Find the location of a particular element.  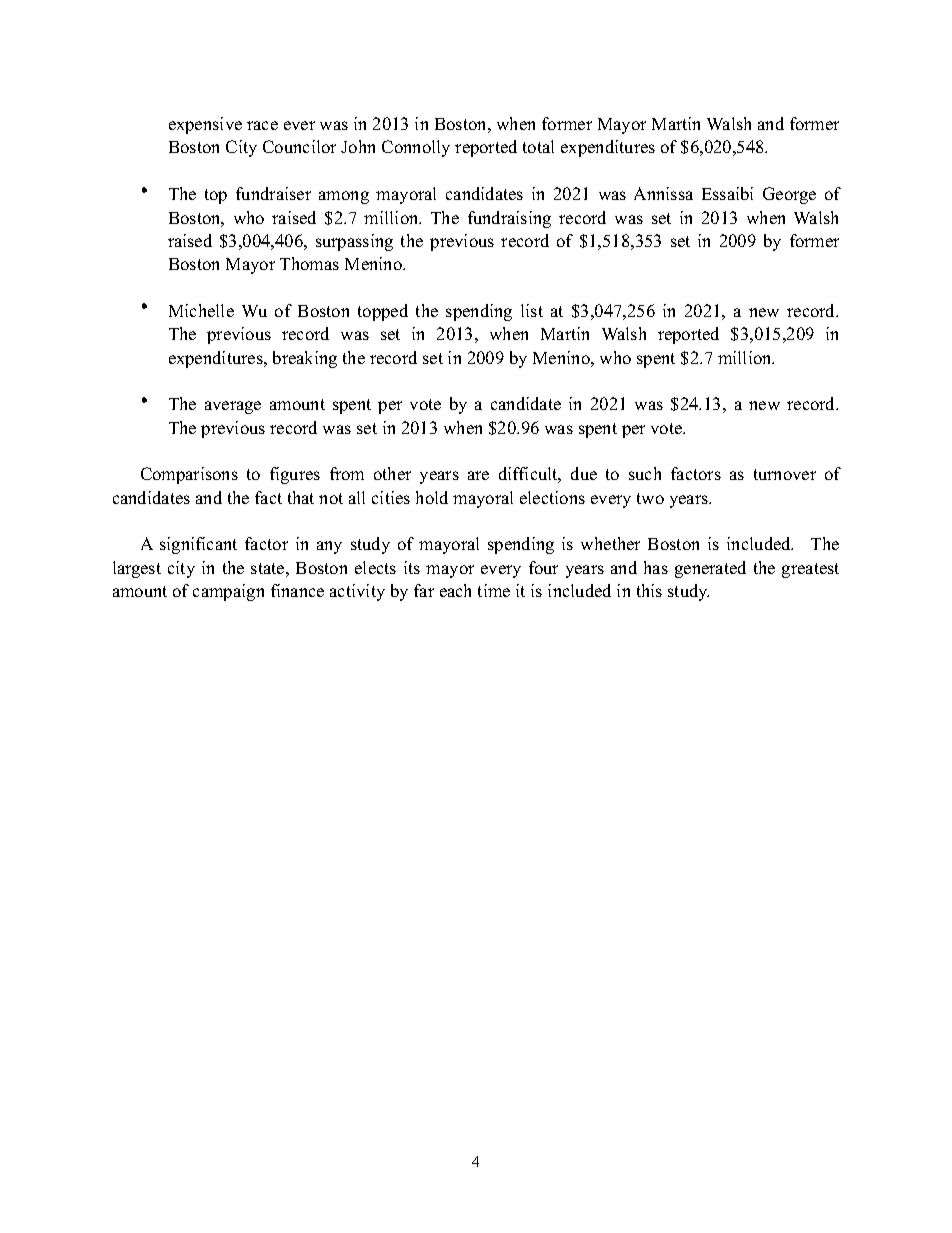

average is located at coordinates (233, 407).
